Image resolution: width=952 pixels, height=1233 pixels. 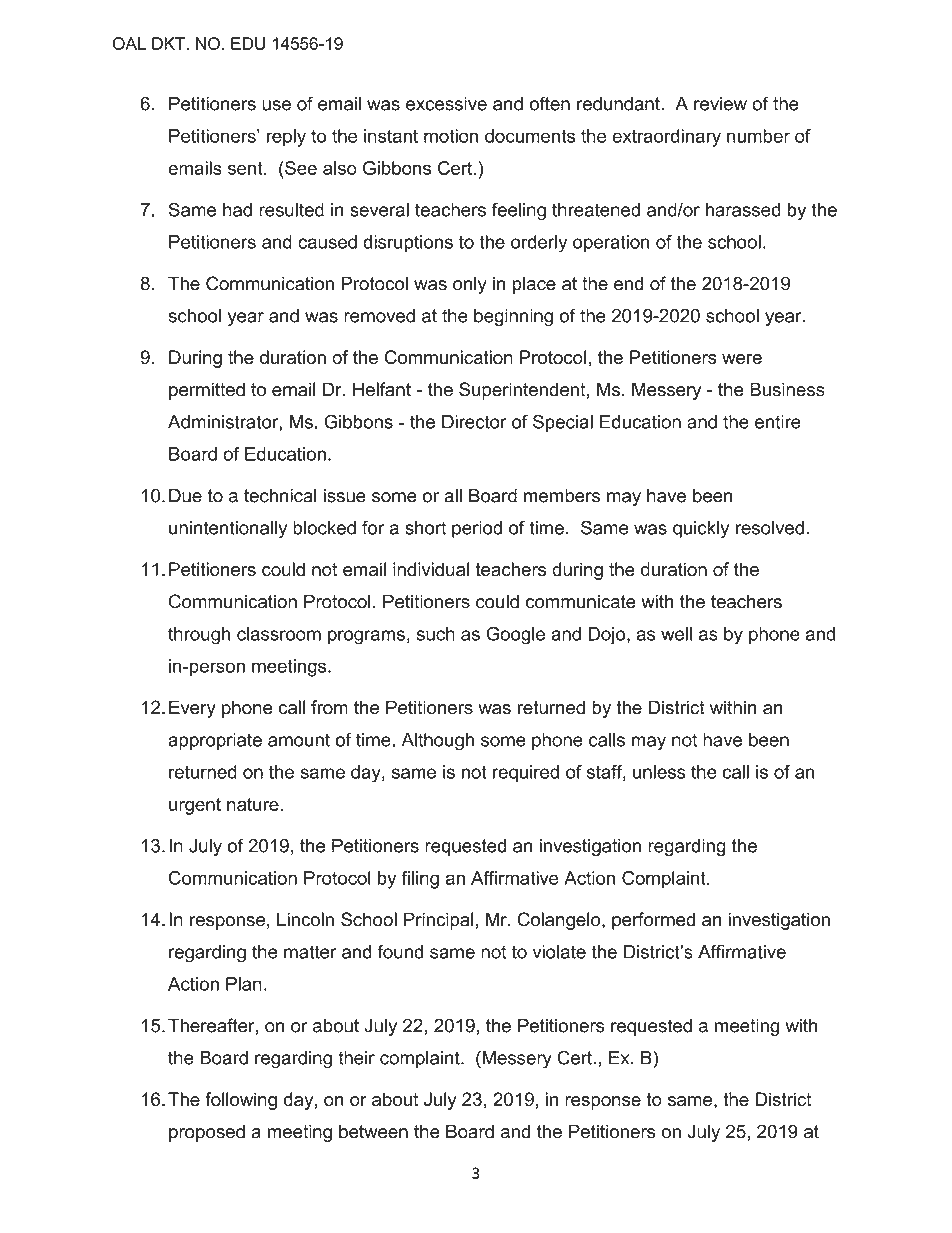 I want to click on period, so click(x=477, y=529).
